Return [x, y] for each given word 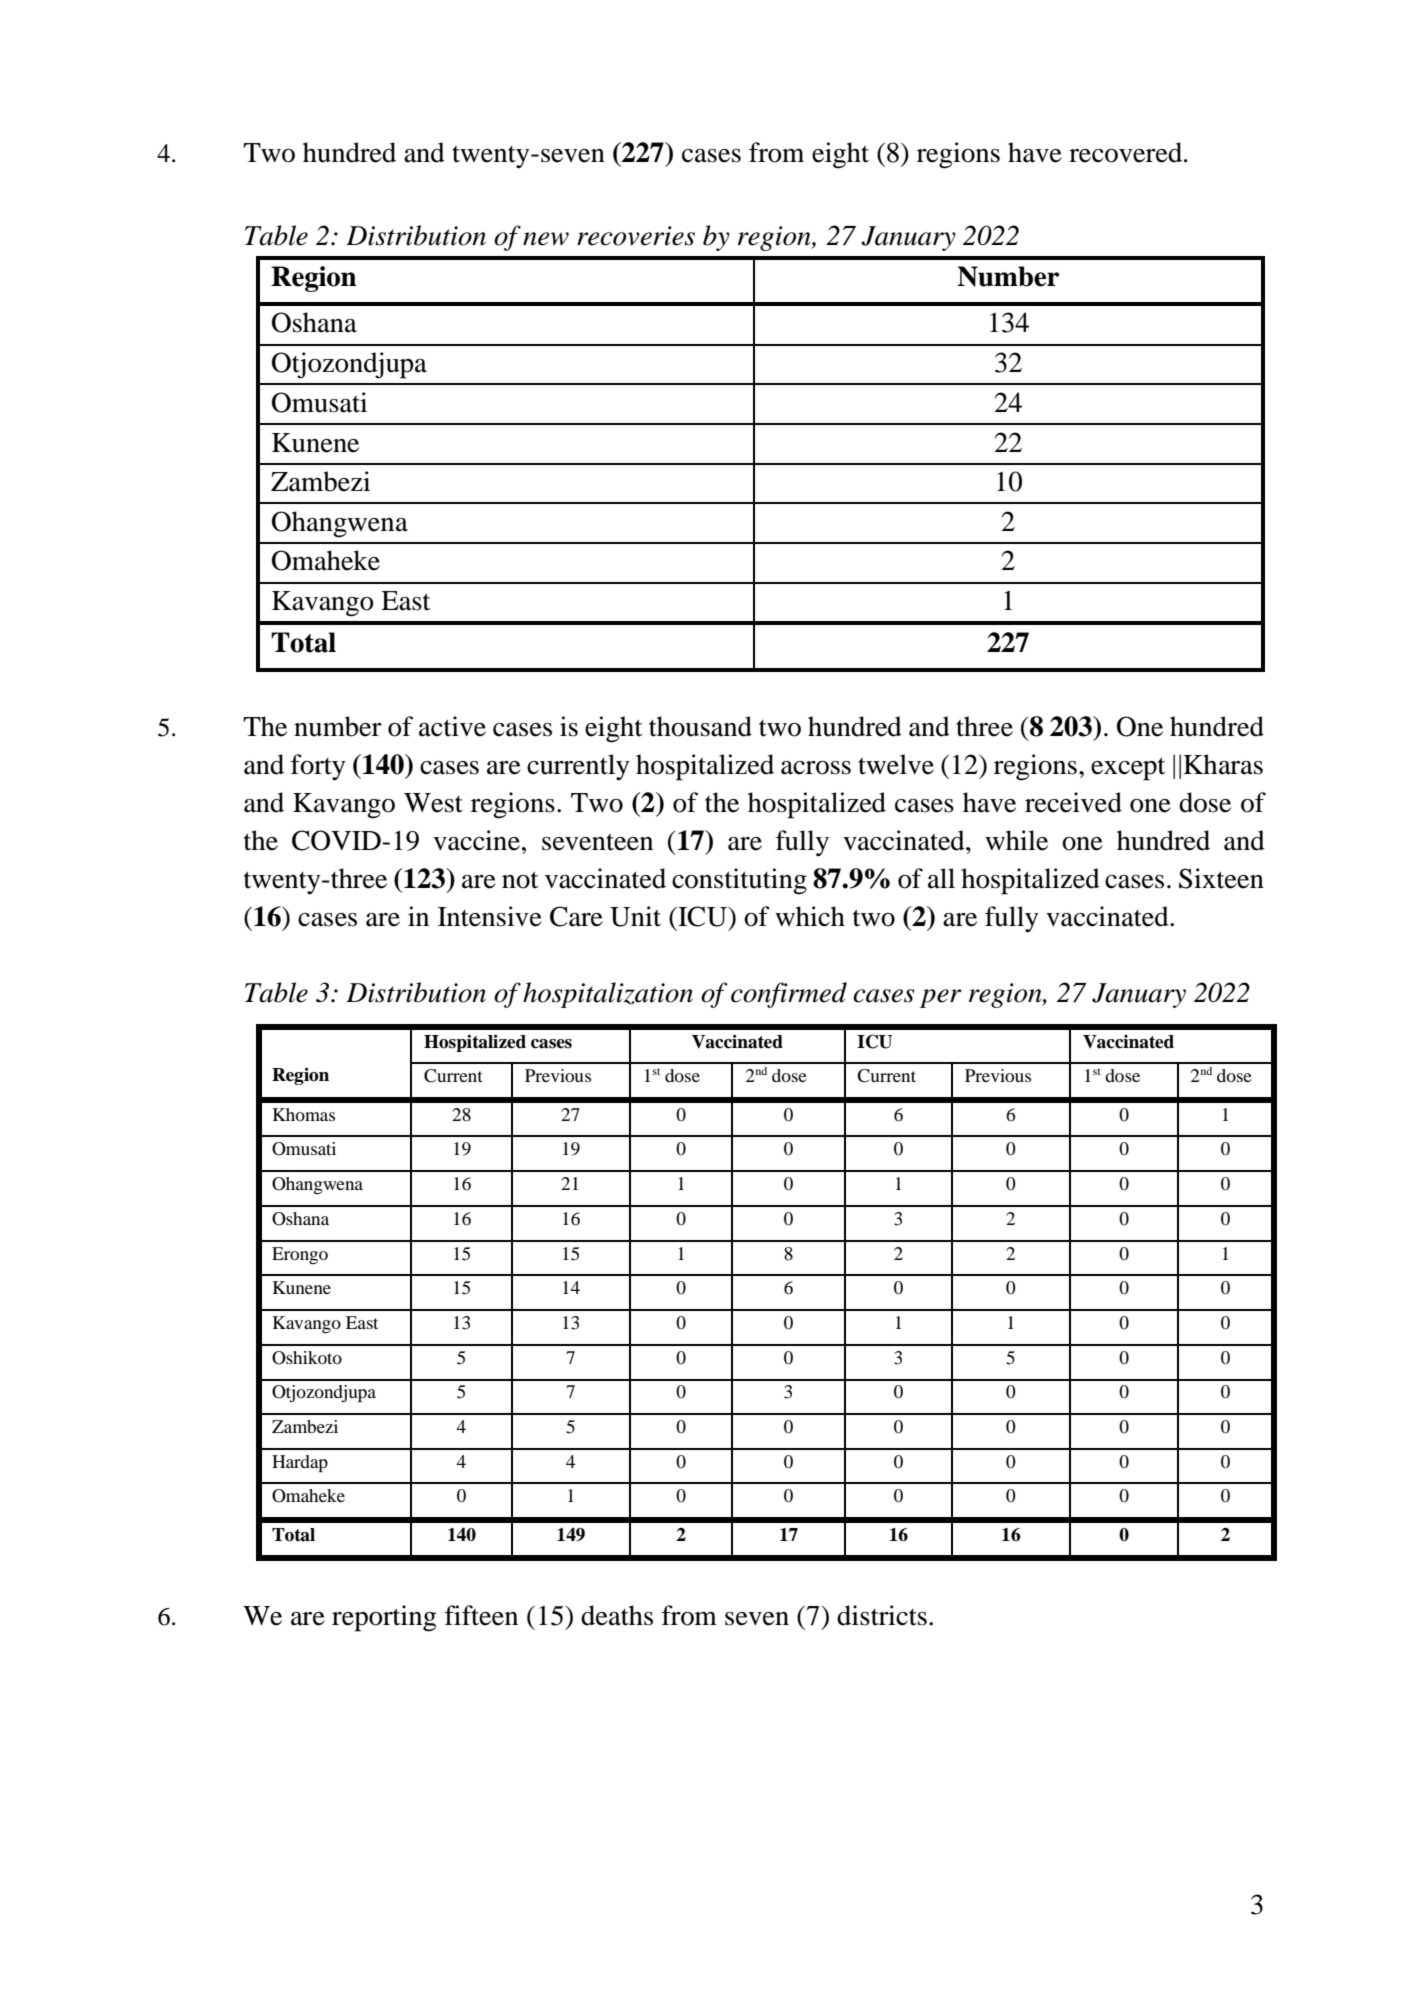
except [1128, 769]
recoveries [636, 236]
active [452, 726]
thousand [700, 726]
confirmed [789, 995]
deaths [617, 1615]
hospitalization [608, 995]
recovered [1127, 152]
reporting [384, 1618]
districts [882, 1615]
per [940, 998]
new [546, 239]
